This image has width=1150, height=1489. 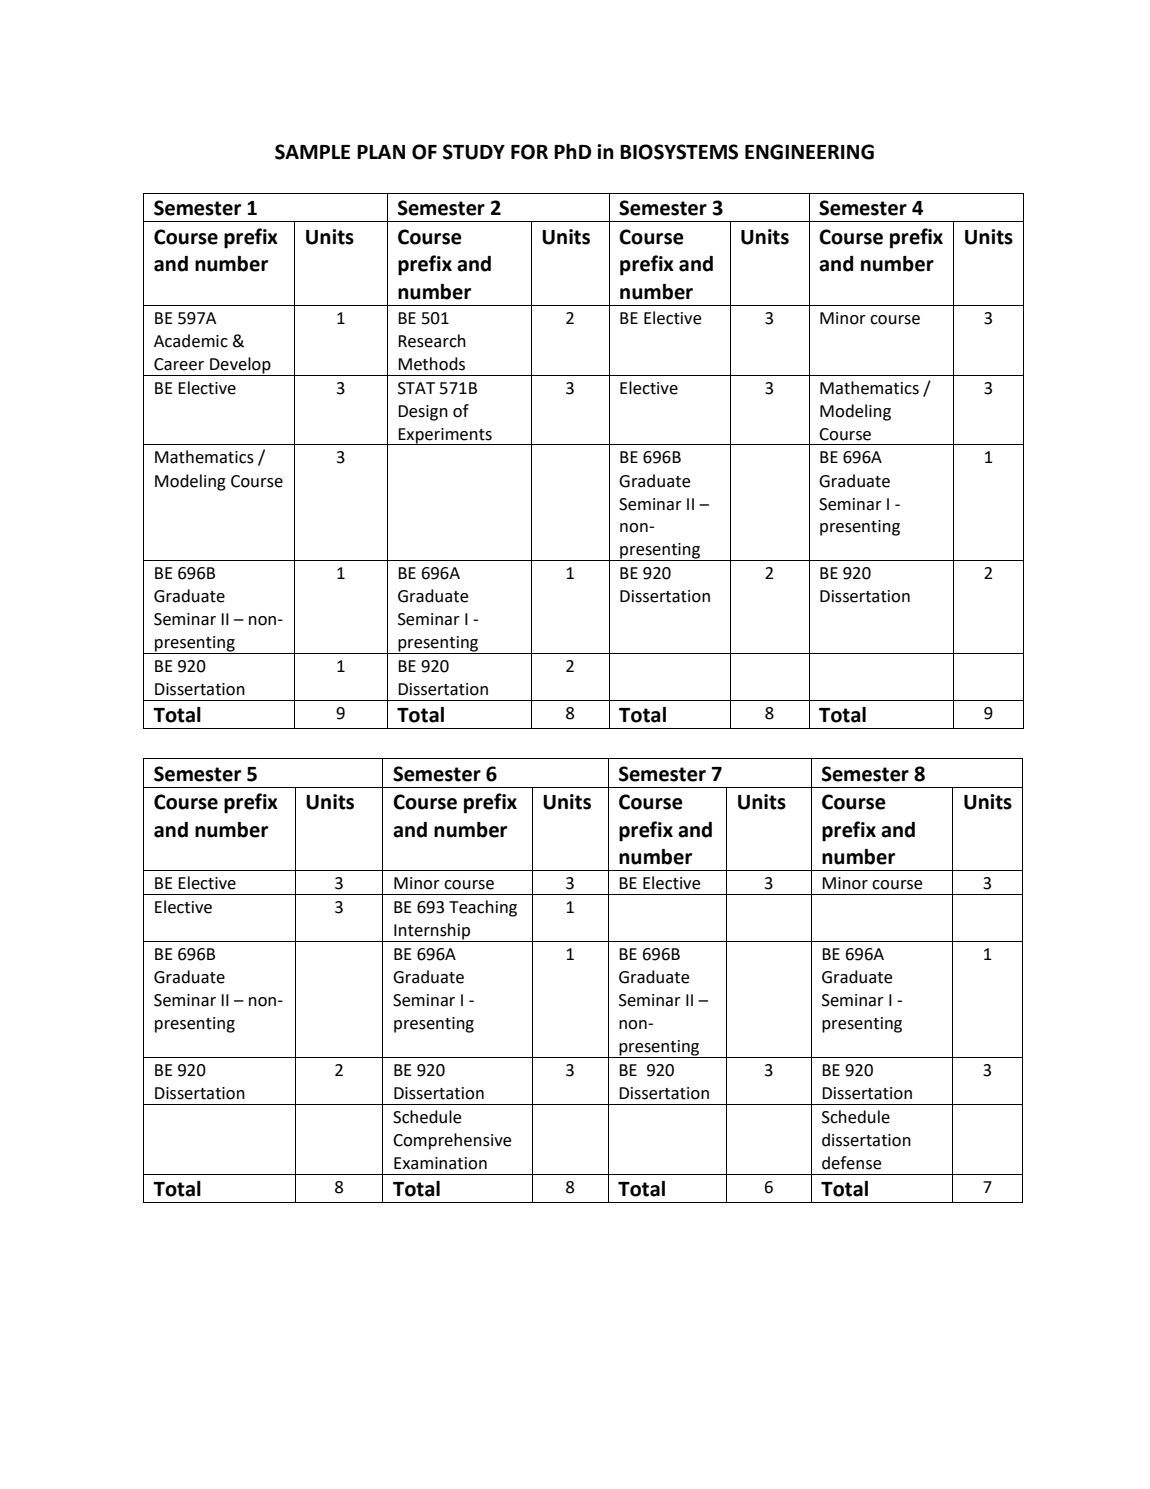 What do you see at coordinates (416, 388) in the image?
I see `STAT` at bounding box center [416, 388].
